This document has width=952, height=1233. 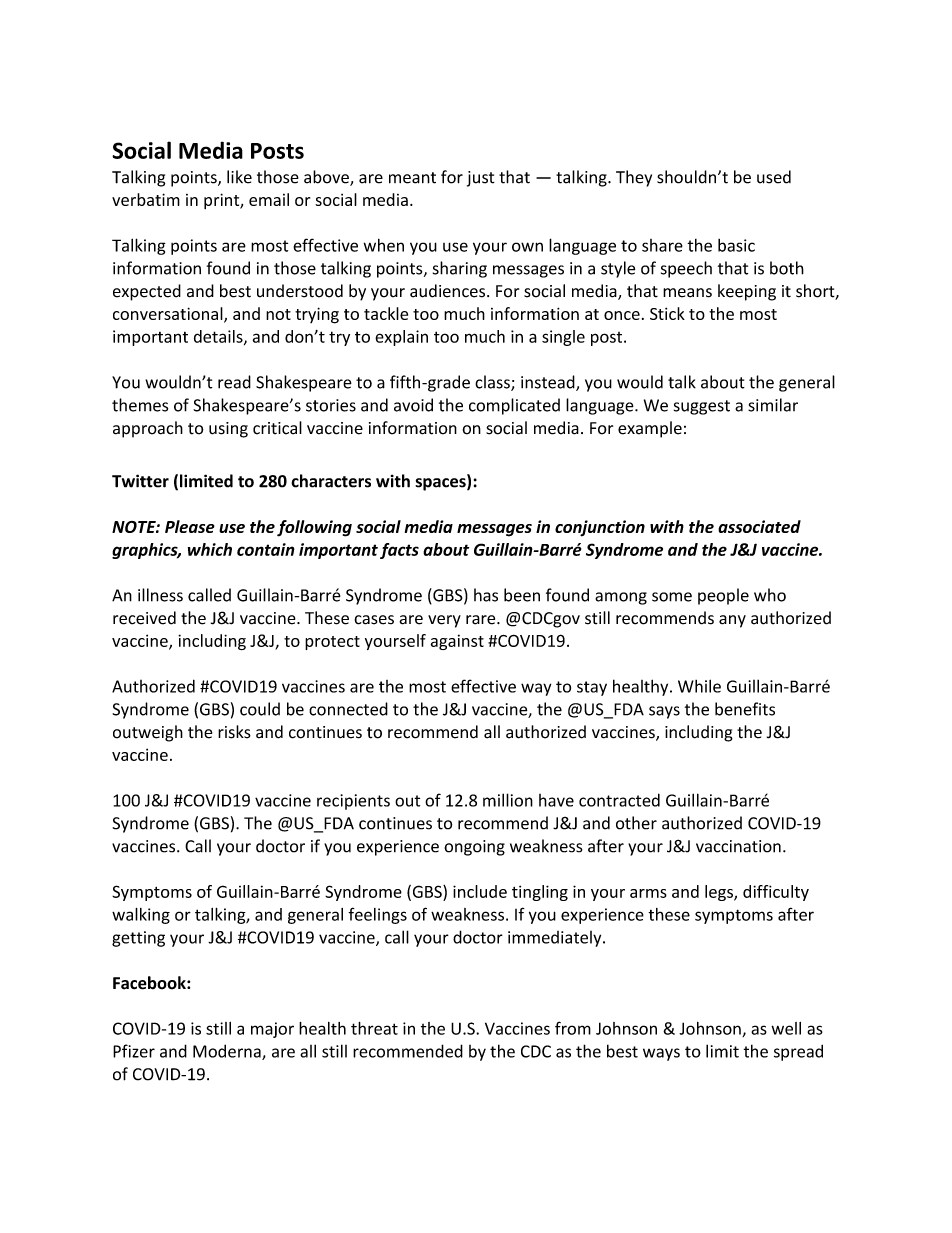 What do you see at coordinates (481, 179) in the document?
I see `just` at bounding box center [481, 179].
